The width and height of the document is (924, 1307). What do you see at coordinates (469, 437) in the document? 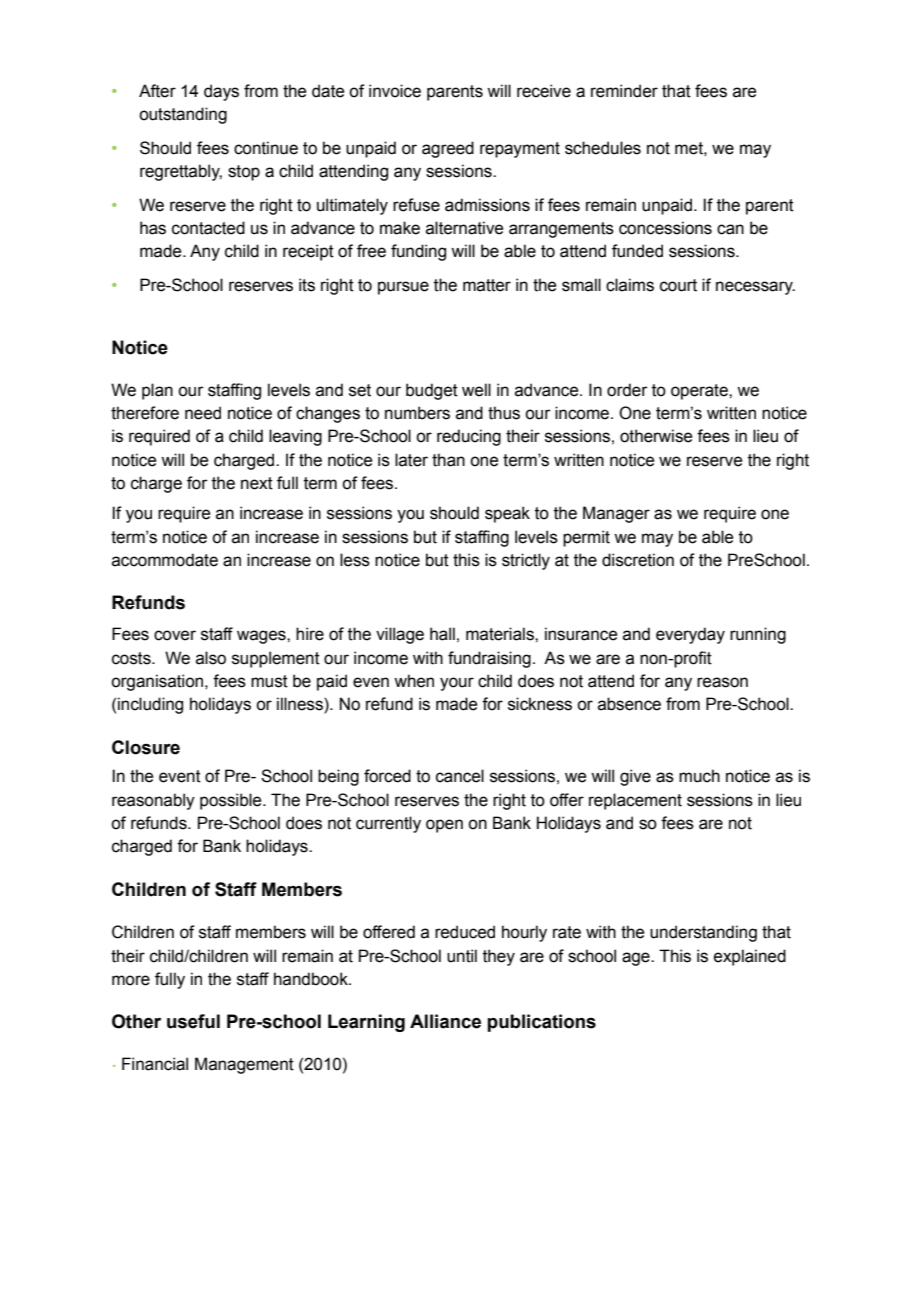
I see `reducing` at bounding box center [469, 437].
